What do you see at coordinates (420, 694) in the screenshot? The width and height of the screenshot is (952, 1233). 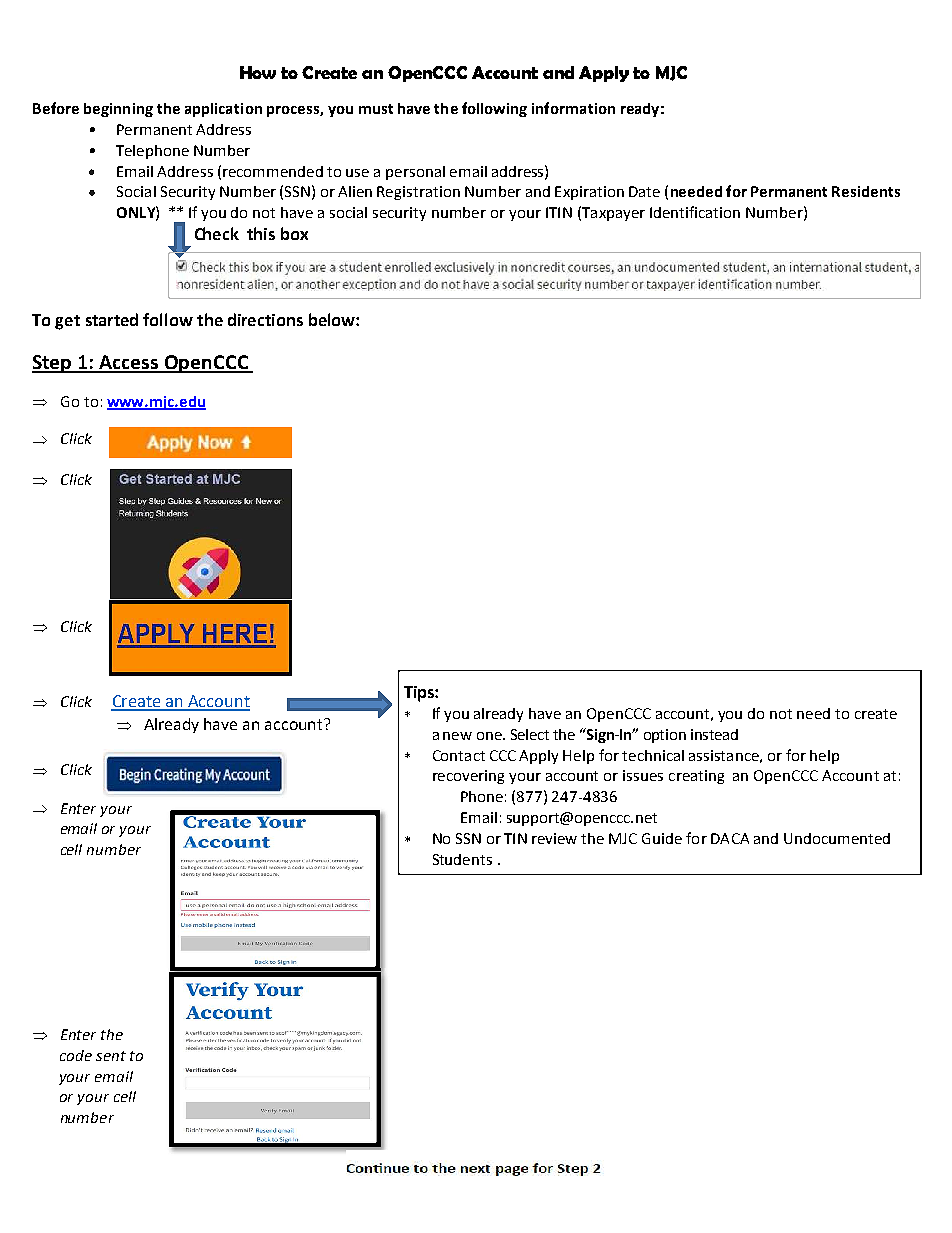 I see `Tips` at bounding box center [420, 694].
